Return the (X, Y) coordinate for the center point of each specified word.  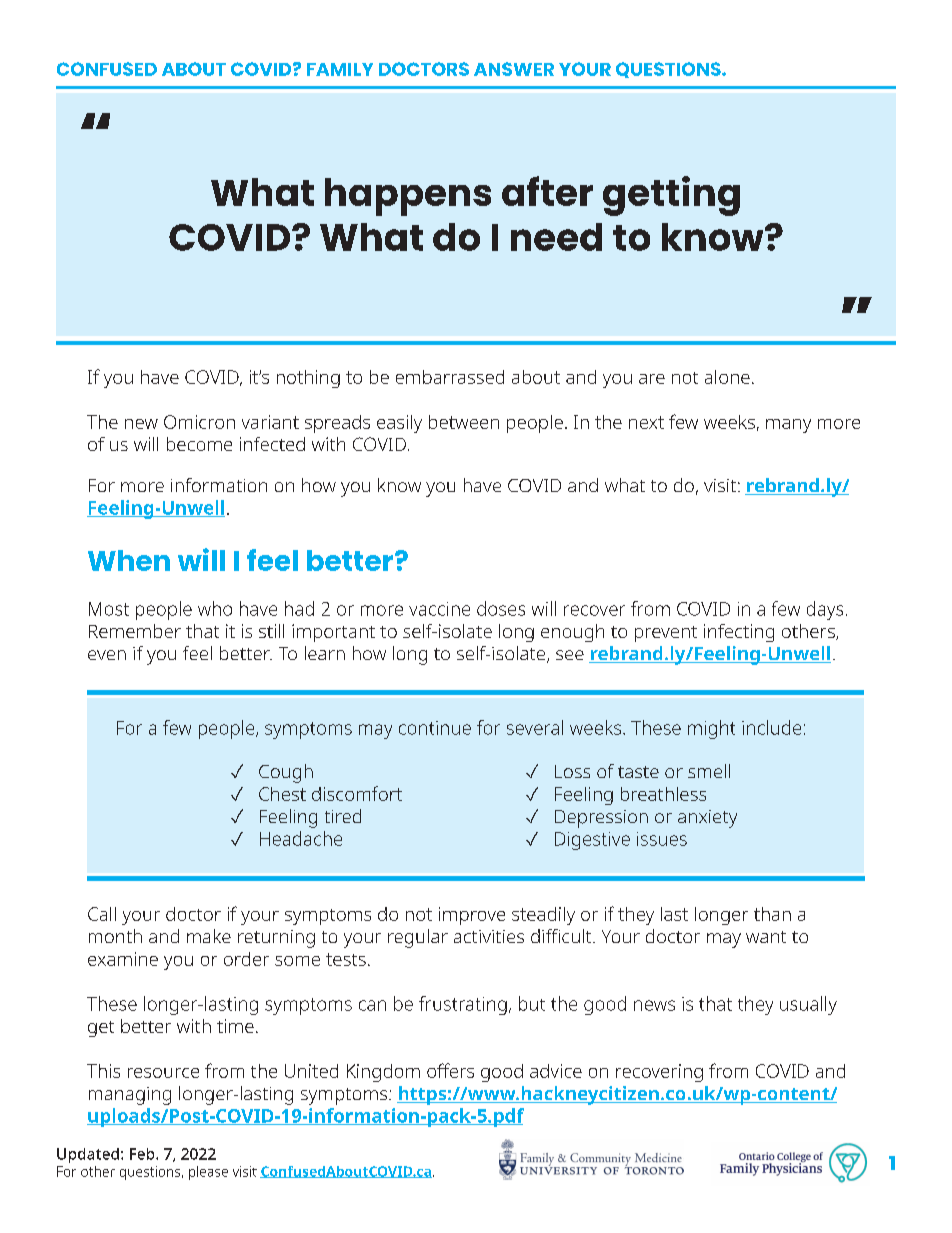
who (215, 608)
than (772, 914)
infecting (739, 633)
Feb (143, 1154)
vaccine (439, 609)
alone (727, 377)
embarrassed (450, 377)
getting (671, 196)
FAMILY (340, 69)
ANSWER (514, 69)
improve (472, 916)
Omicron (199, 422)
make (209, 936)
